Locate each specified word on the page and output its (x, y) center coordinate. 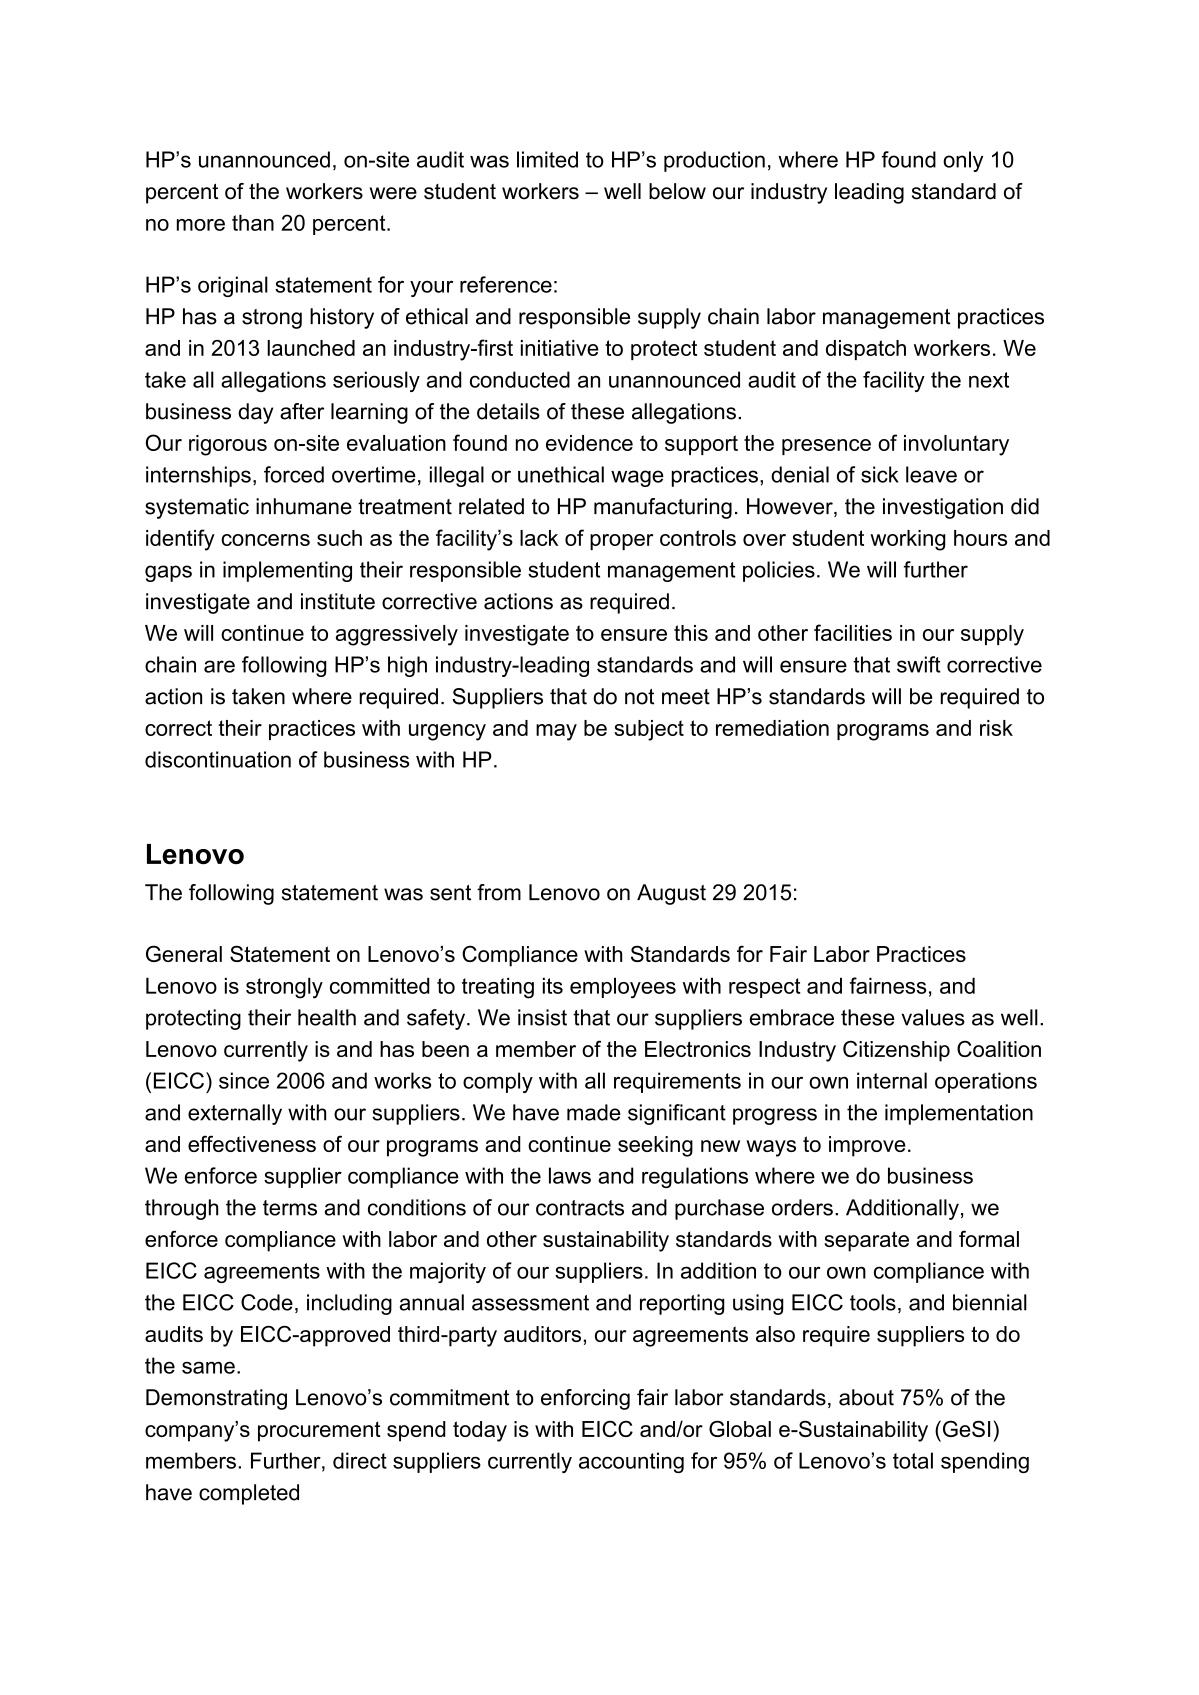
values (933, 1017)
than (253, 222)
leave (931, 474)
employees (623, 988)
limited (547, 159)
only (963, 161)
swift (919, 664)
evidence (589, 443)
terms (290, 1208)
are (219, 666)
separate (866, 1241)
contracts (580, 1208)
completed (249, 1494)
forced (294, 474)
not (639, 697)
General (184, 953)
